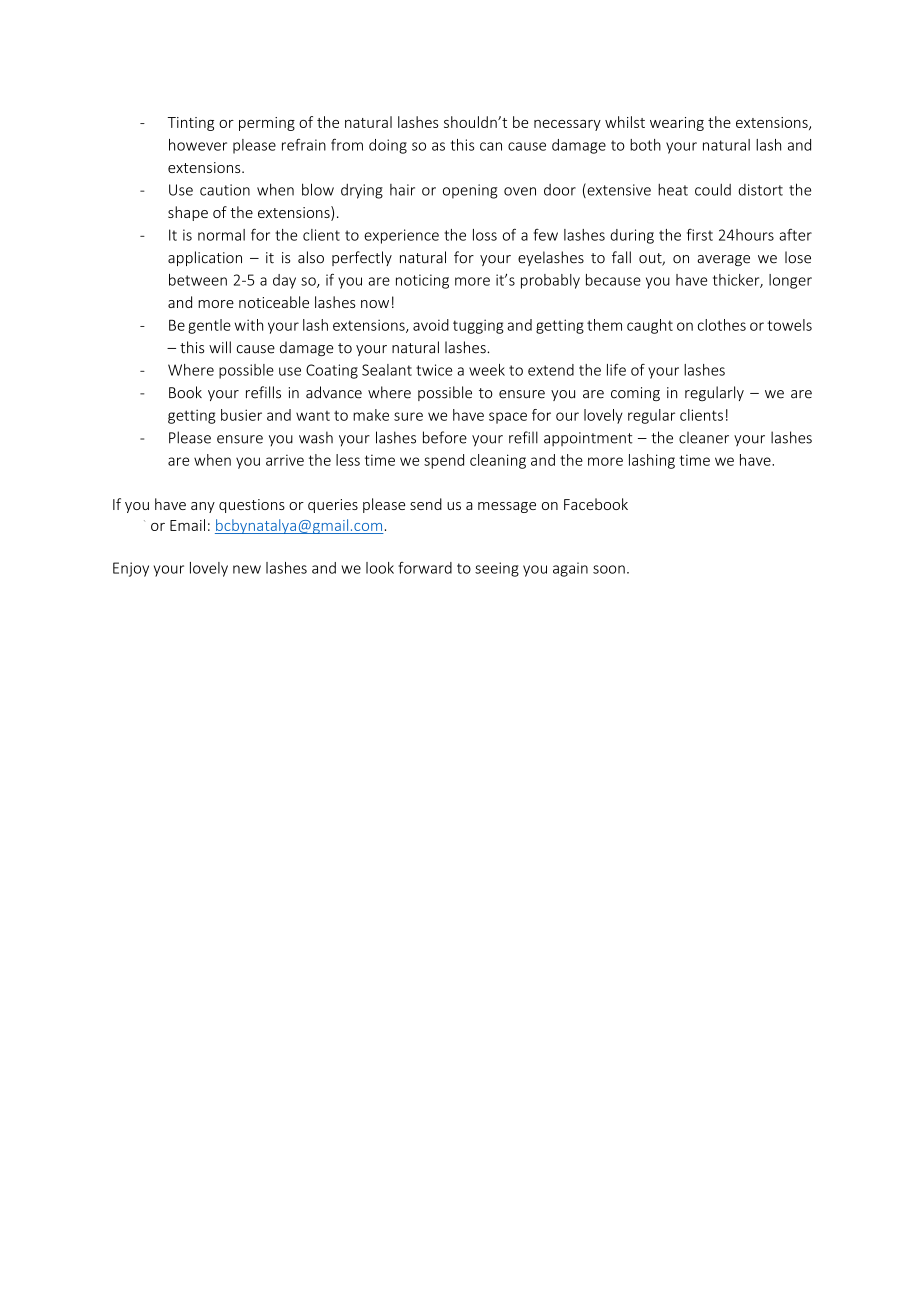  Describe the element at coordinates (444, 461) in the page. I see `spend` at that location.
